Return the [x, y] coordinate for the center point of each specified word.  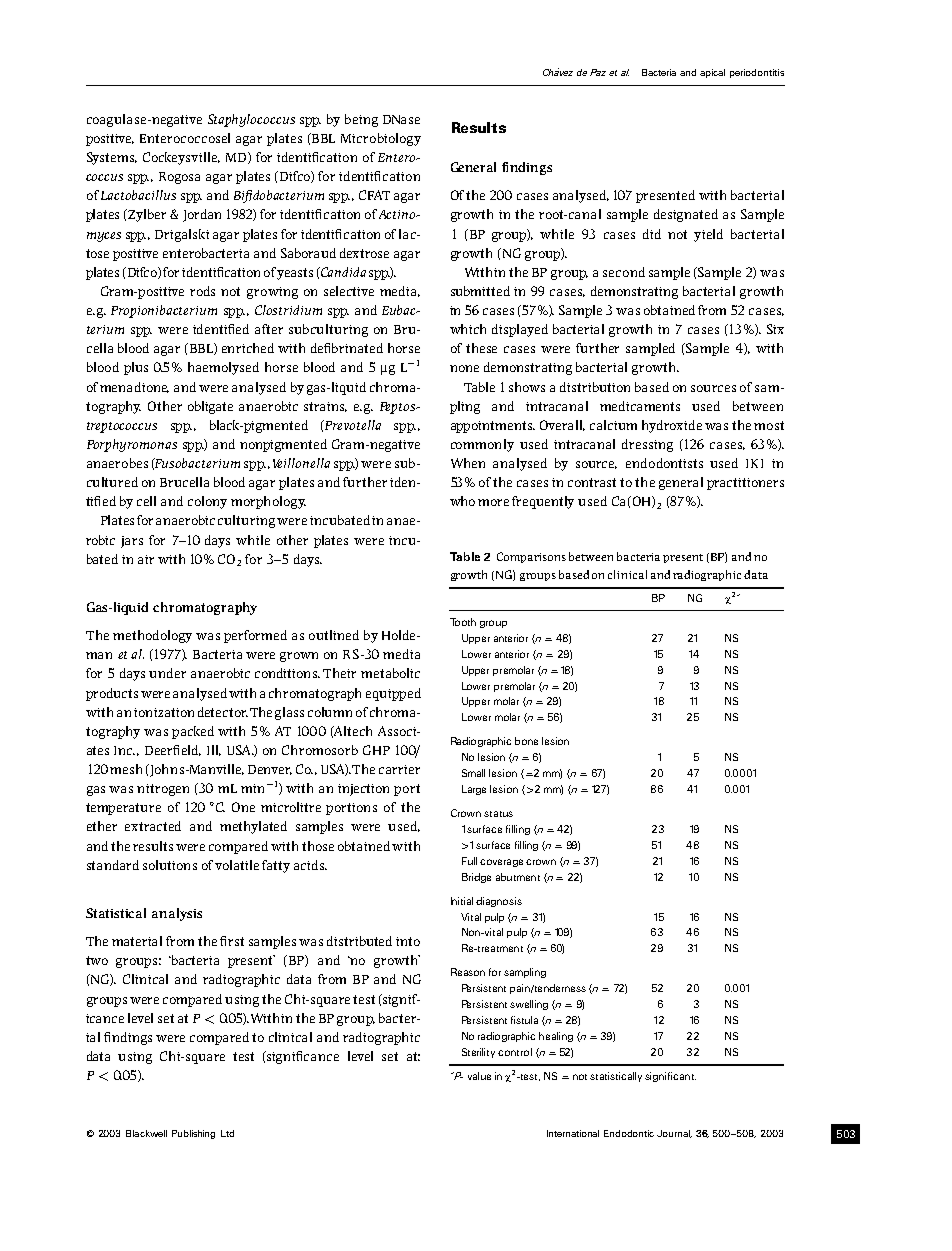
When [468, 463]
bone [526, 741]
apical [712, 73]
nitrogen [163, 790]
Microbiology [381, 139]
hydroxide [672, 426]
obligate [210, 407]
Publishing [193, 1134]
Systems [112, 158]
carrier [399, 769]
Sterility [478, 1053]
